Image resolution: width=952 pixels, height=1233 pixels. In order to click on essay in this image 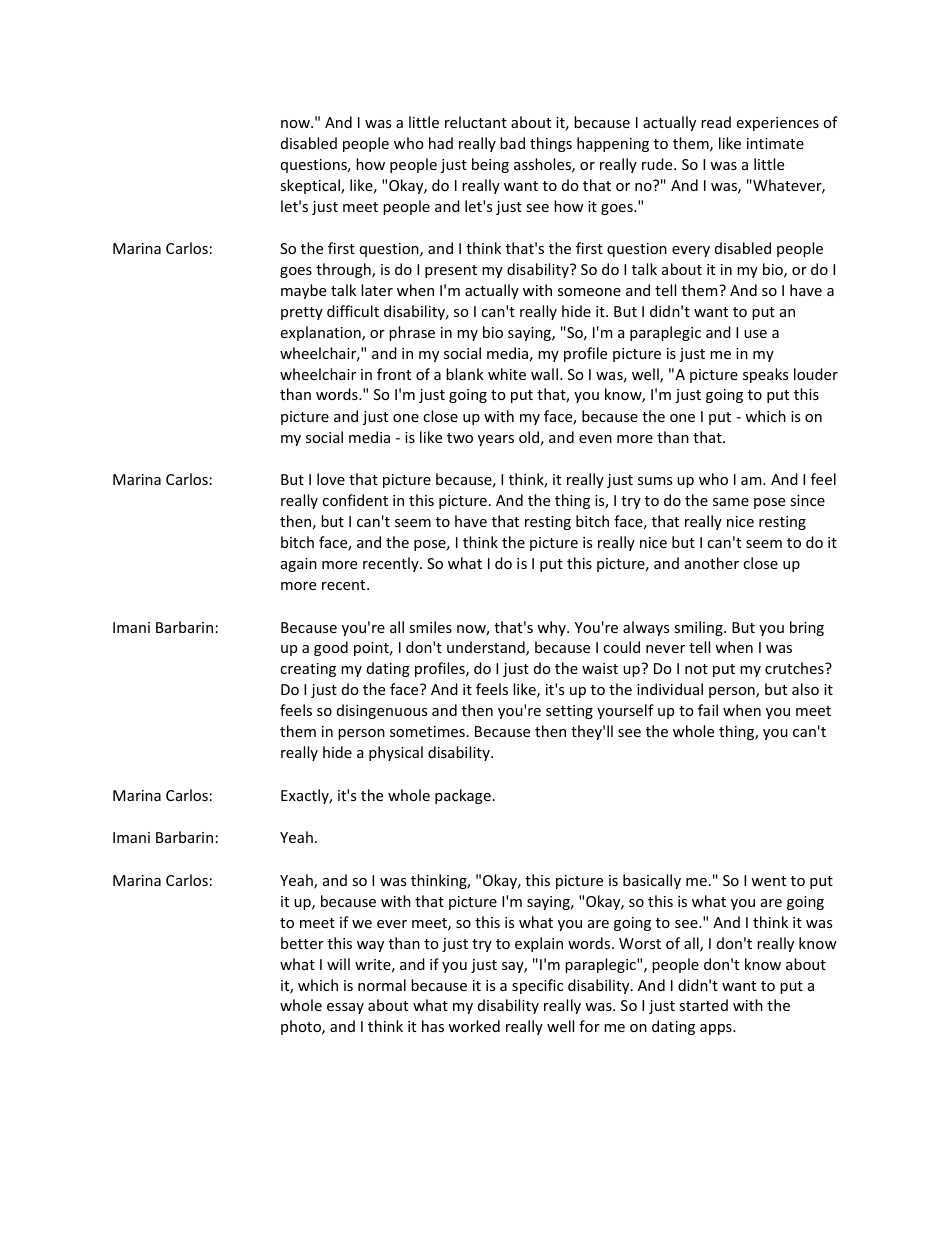, I will do `click(345, 1008)`.
